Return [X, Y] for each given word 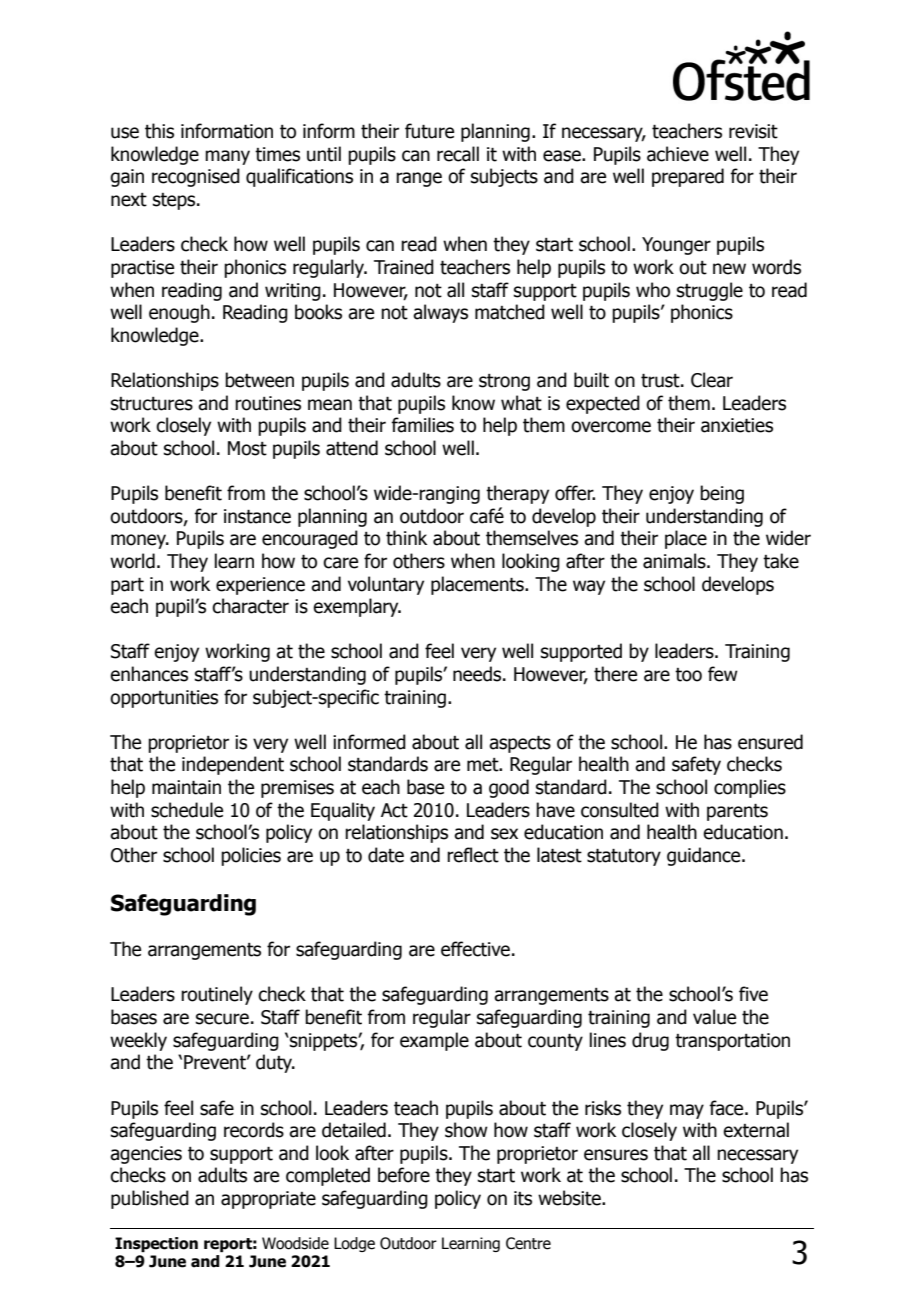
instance [257, 516]
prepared [688, 177]
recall [458, 154]
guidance [705, 856]
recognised [196, 177]
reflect [473, 855]
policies [251, 856]
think [406, 538]
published [150, 1199]
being [722, 494]
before [404, 1175]
